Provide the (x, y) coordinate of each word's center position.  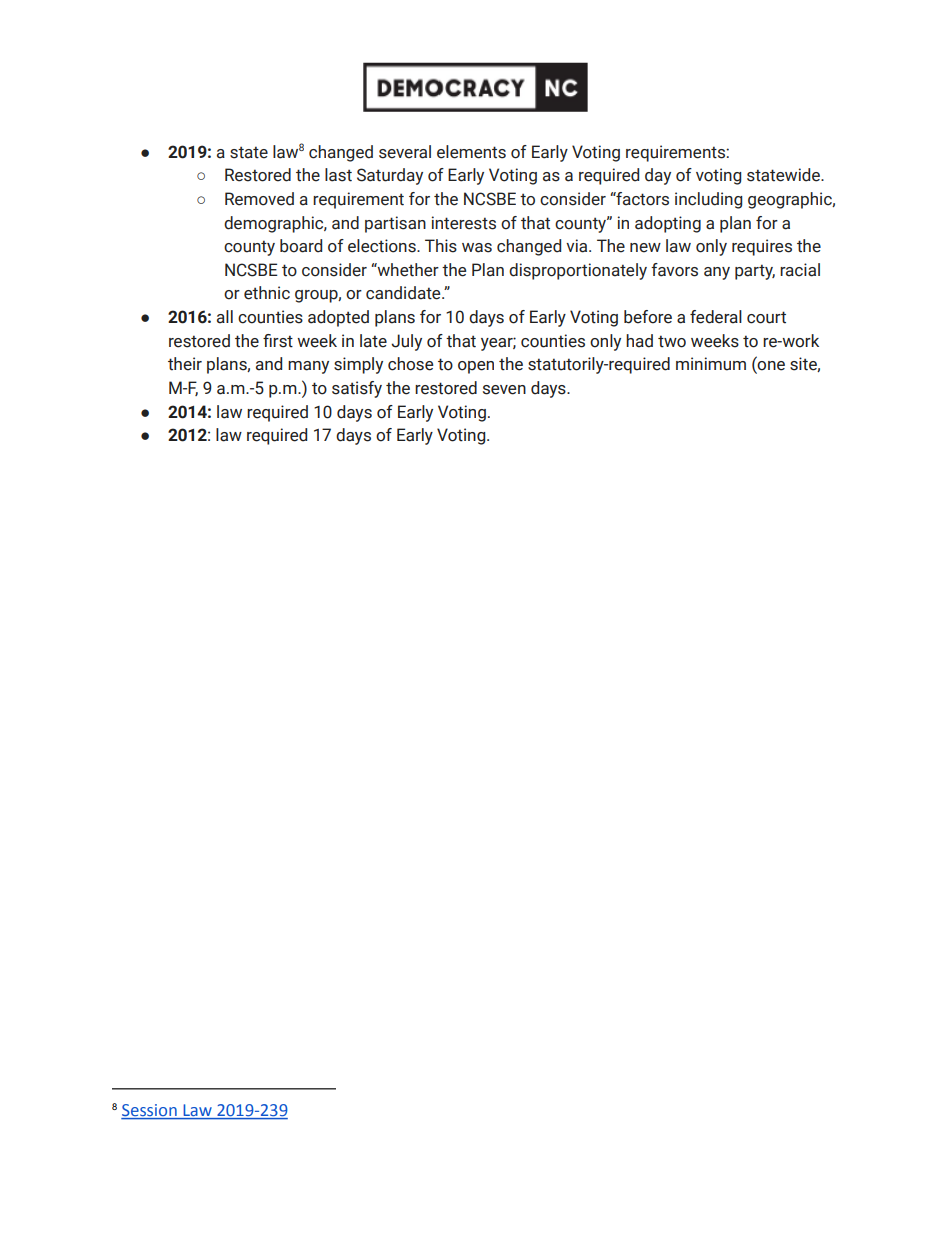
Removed (259, 199)
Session (150, 1111)
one (770, 367)
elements (471, 152)
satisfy (357, 389)
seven (504, 390)
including (708, 200)
